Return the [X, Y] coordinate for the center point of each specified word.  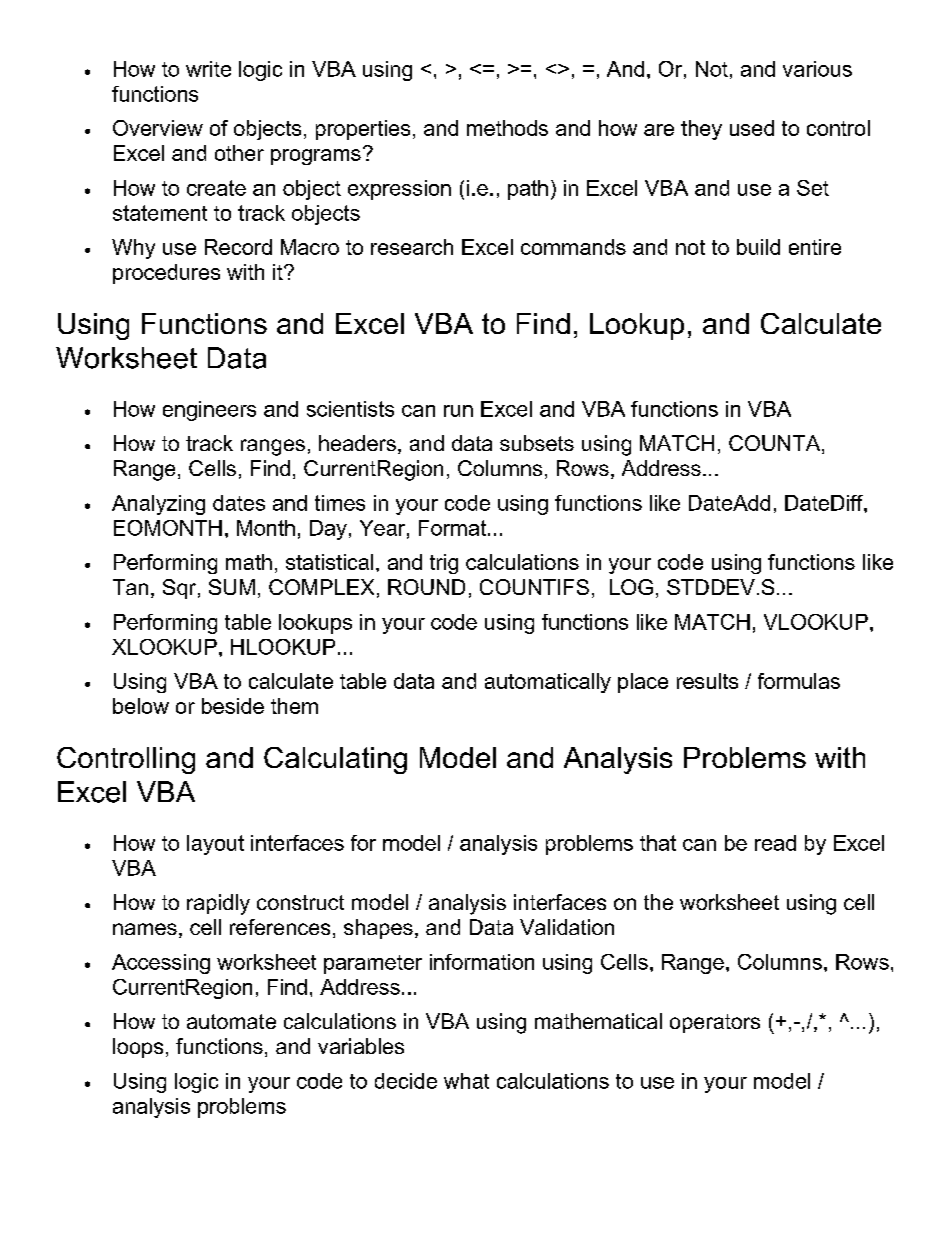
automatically [548, 683]
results [707, 681]
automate [231, 1021]
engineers [209, 411]
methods [507, 128]
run [458, 411]
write [208, 69]
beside [233, 706]
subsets [537, 443]
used [752, 128]
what [466, 1081]
